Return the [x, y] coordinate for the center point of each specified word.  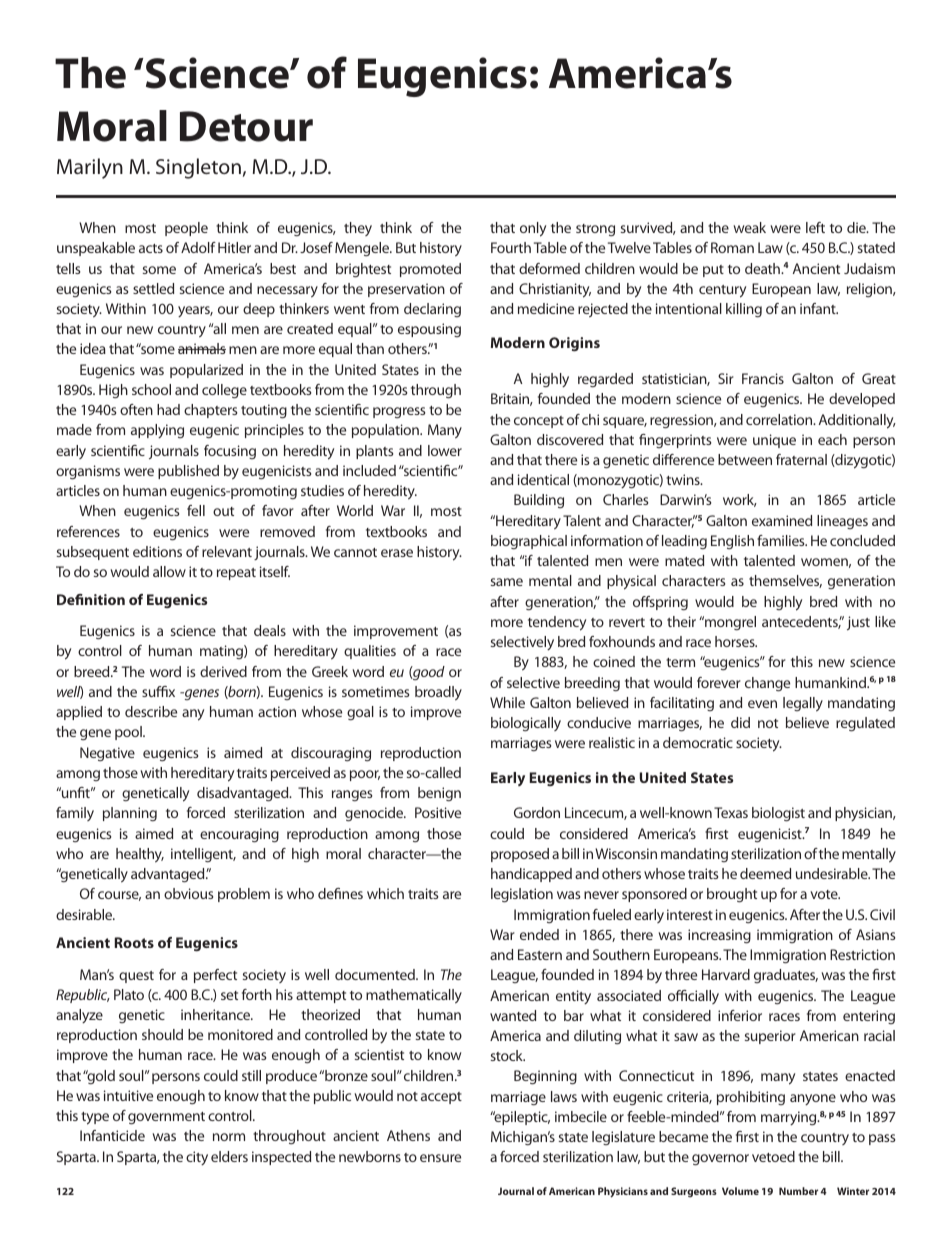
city [197, 1158]
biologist [778, 814]
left [815, 227]
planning [130, 814]
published [188, 472]
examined [782, 520]
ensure [440, 1158]
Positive [438, 812]
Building [539, 501]
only [533, 229]
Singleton [198, 168]
